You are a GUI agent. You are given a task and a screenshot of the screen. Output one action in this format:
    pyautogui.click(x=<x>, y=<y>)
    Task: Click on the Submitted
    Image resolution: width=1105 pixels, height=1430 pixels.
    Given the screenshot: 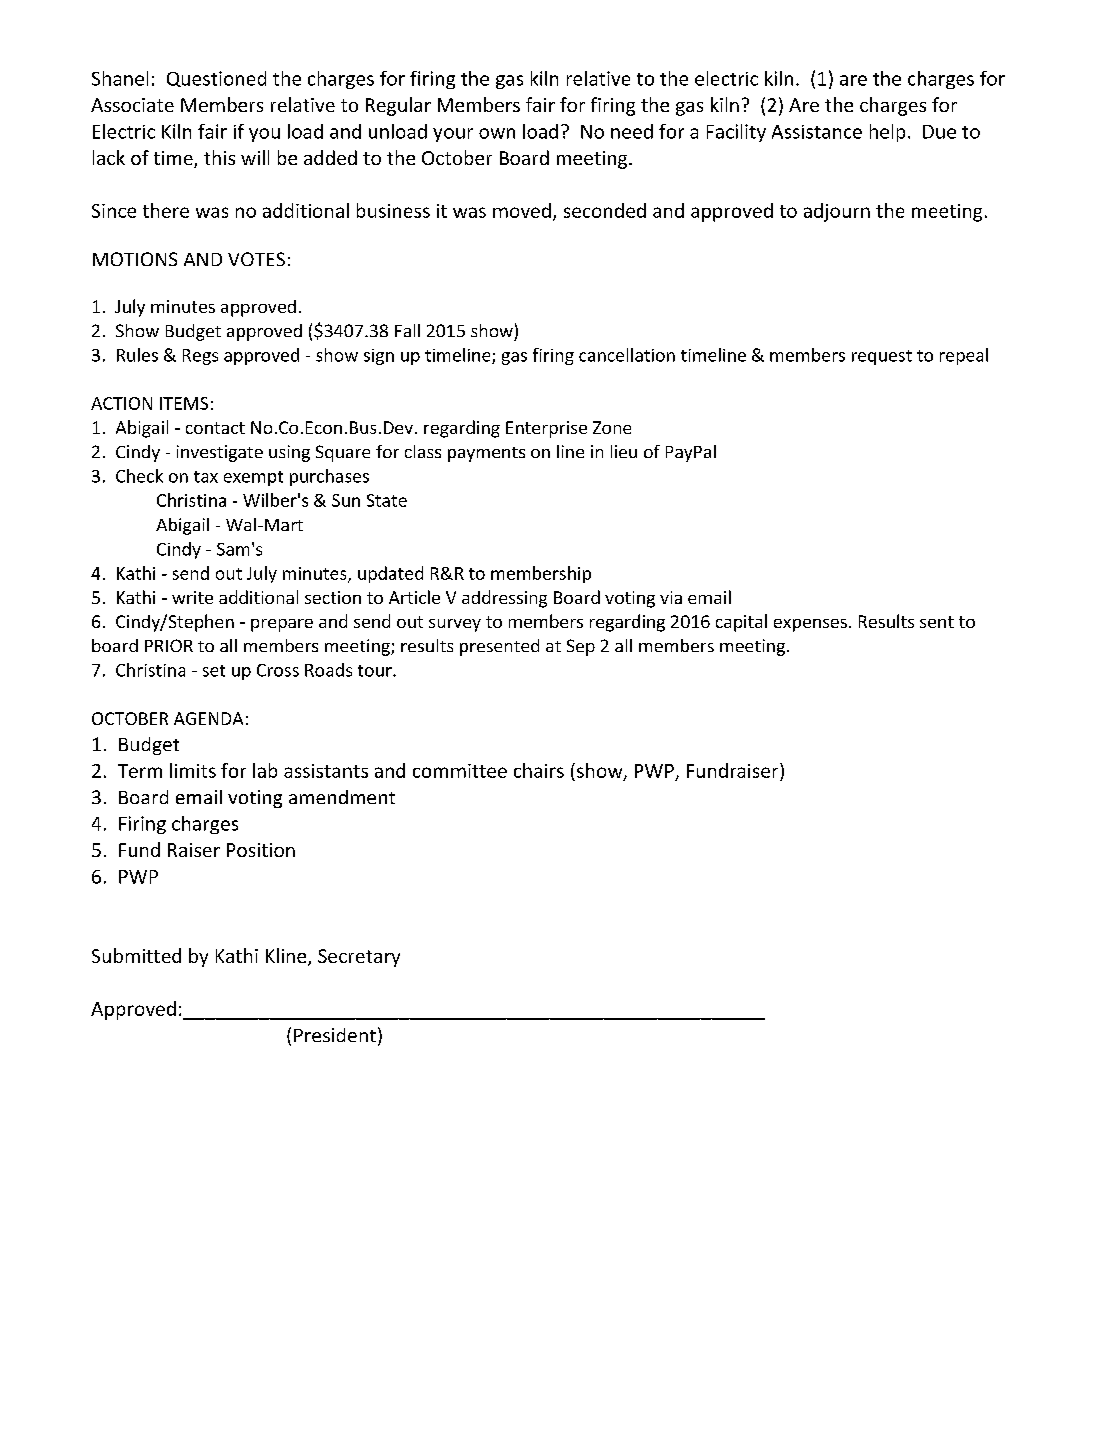 What is the action you would take?
    pyautogui.click(x=136, y=955)
